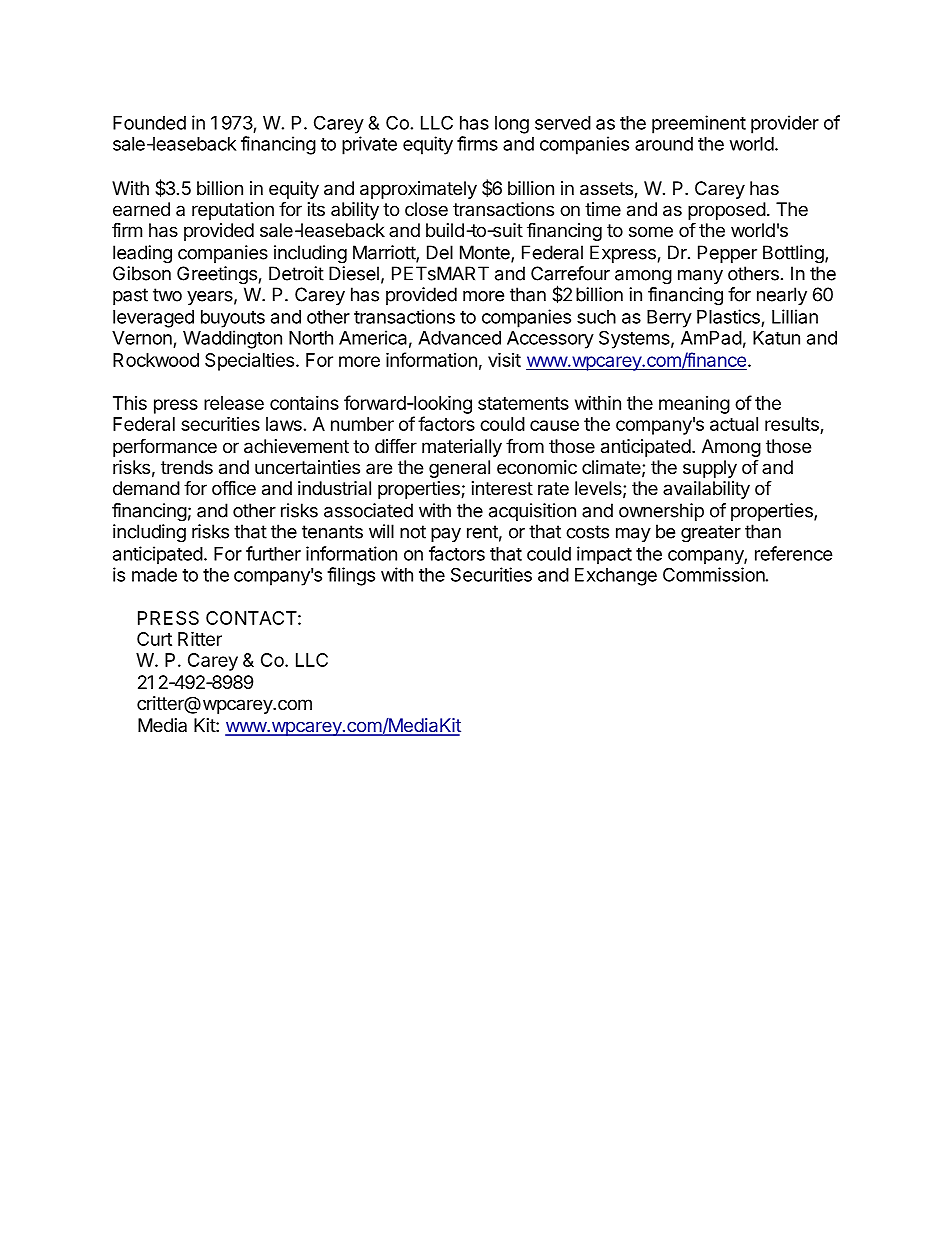 Image resolution: width=952 pixels, height=1233 pixels. I want to click on Exchange, so click(616, 577).
